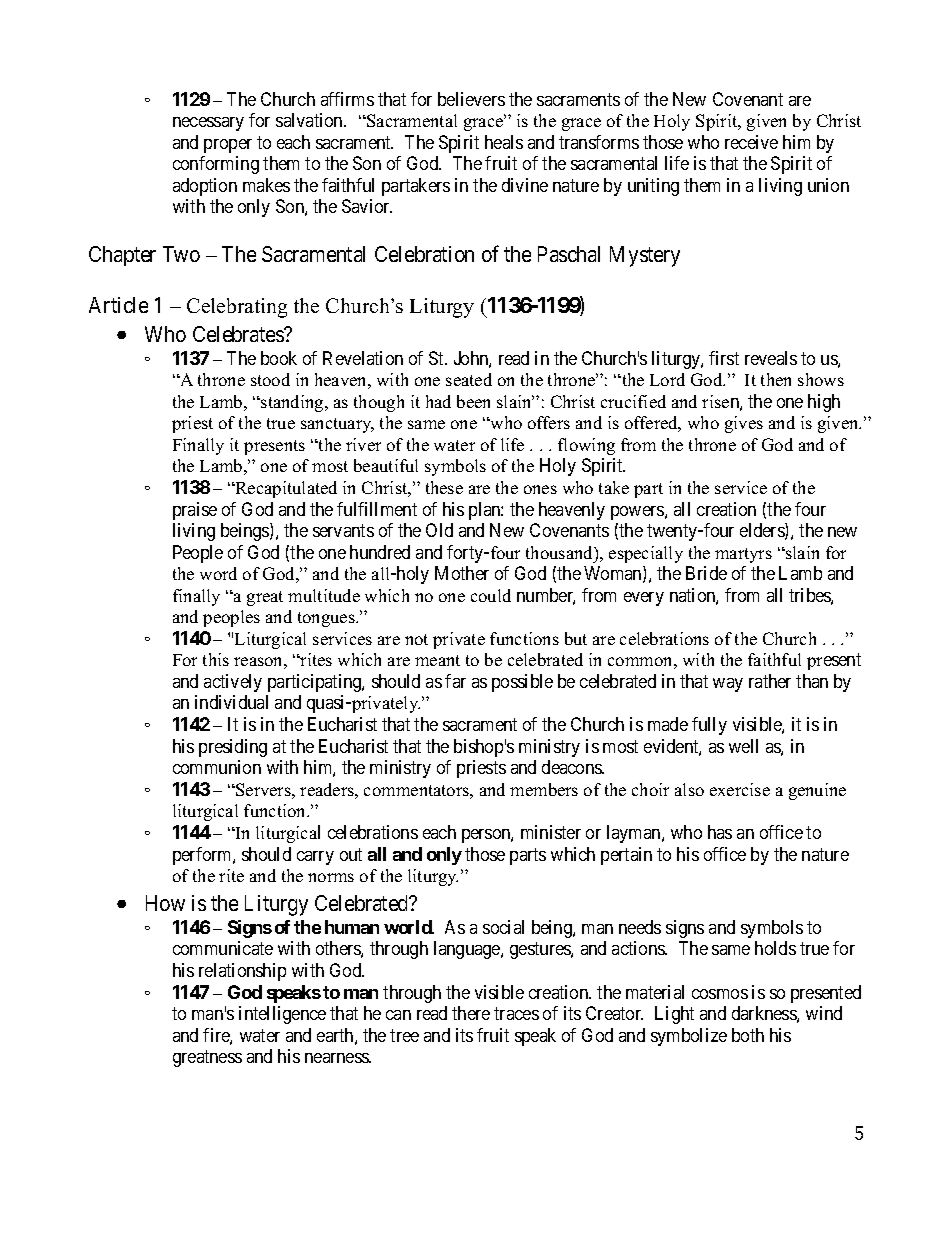  I want to click on intelligence, so click(282, 1015).
